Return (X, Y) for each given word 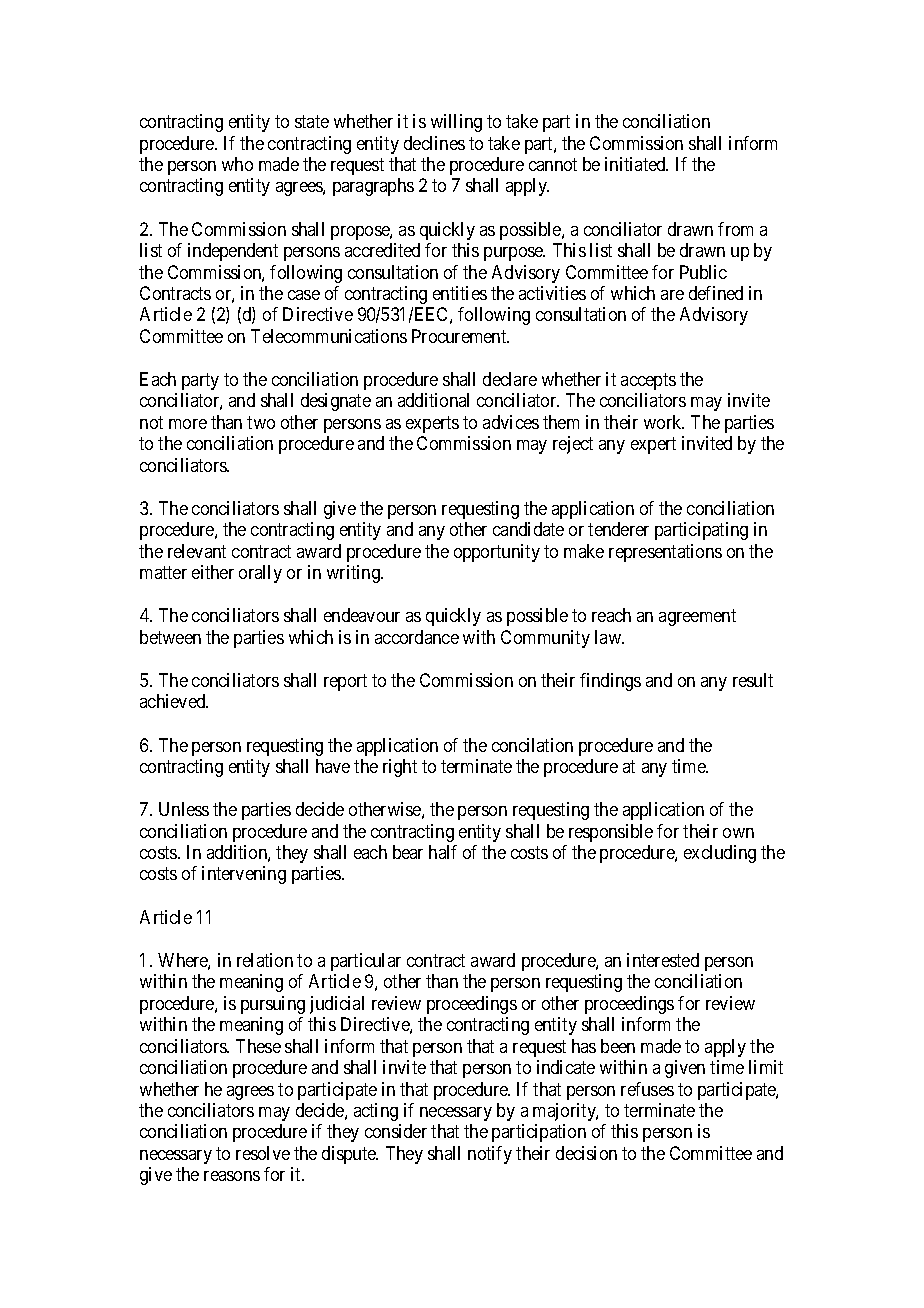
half (443, 852)
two (261, 422)
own (738, 833)
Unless (184, 809)
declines (434, 143)
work (664, 422)
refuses (647, 1089)
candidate (528, 529)
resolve (263, 1153)
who (237, 164)
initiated (636, 164)
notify (490, 1155)
